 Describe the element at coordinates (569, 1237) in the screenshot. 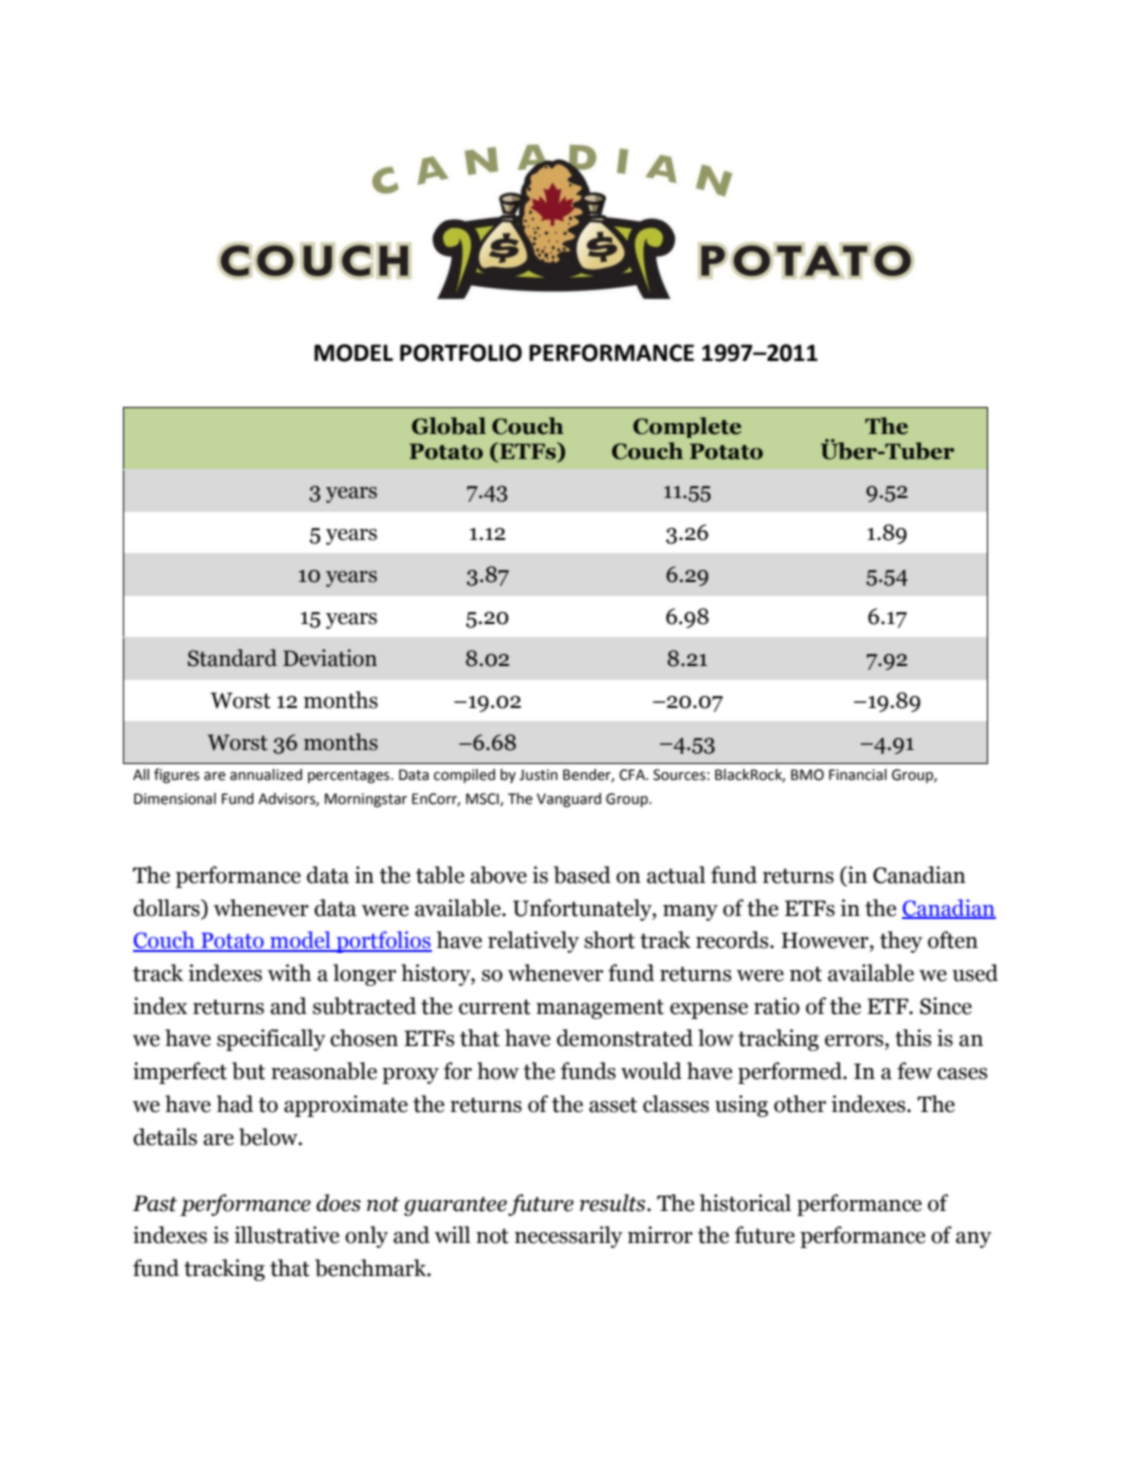

I see `necessarily` at that location.
